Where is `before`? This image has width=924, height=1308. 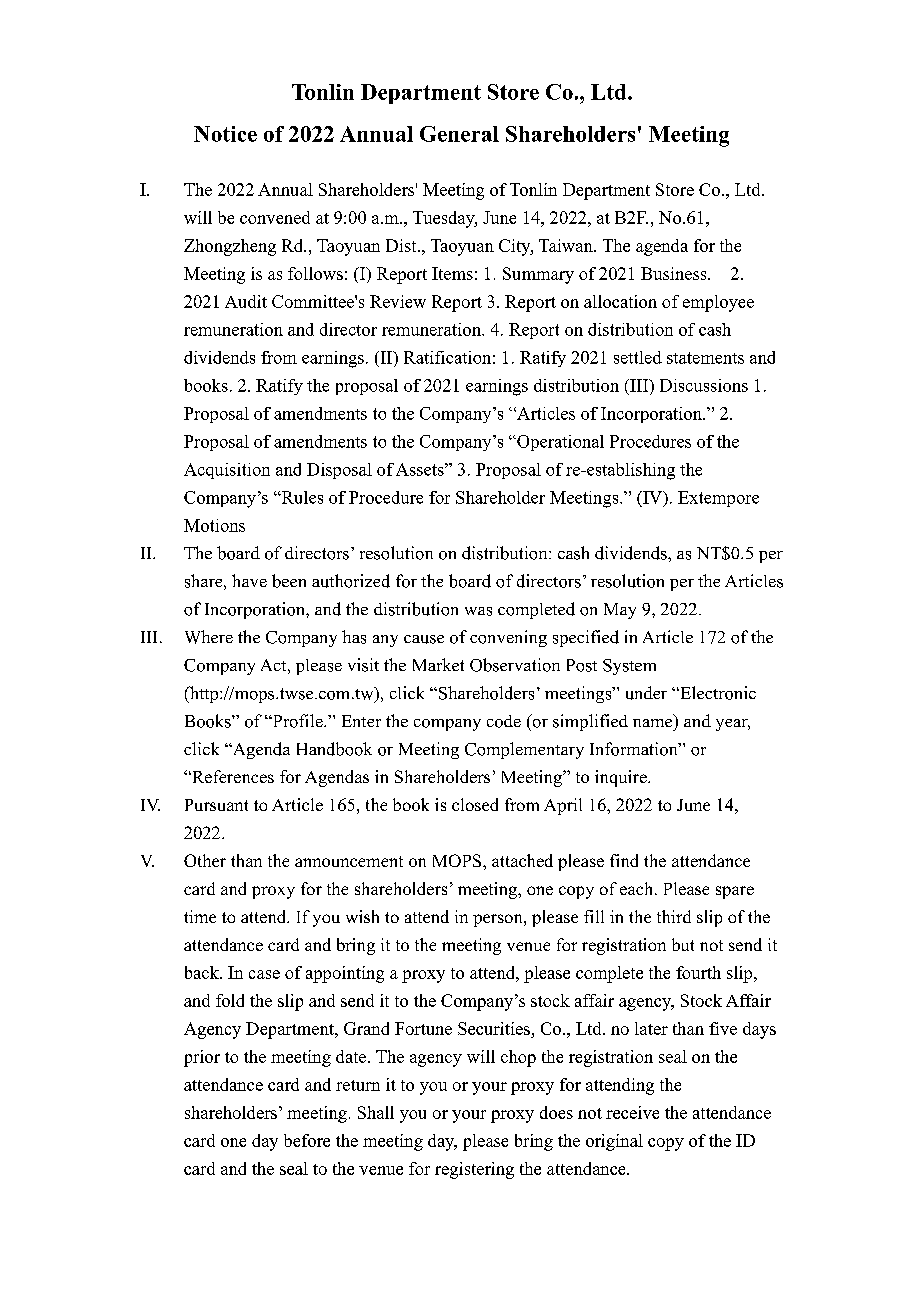 before is located at coordinates (307, 1140).
